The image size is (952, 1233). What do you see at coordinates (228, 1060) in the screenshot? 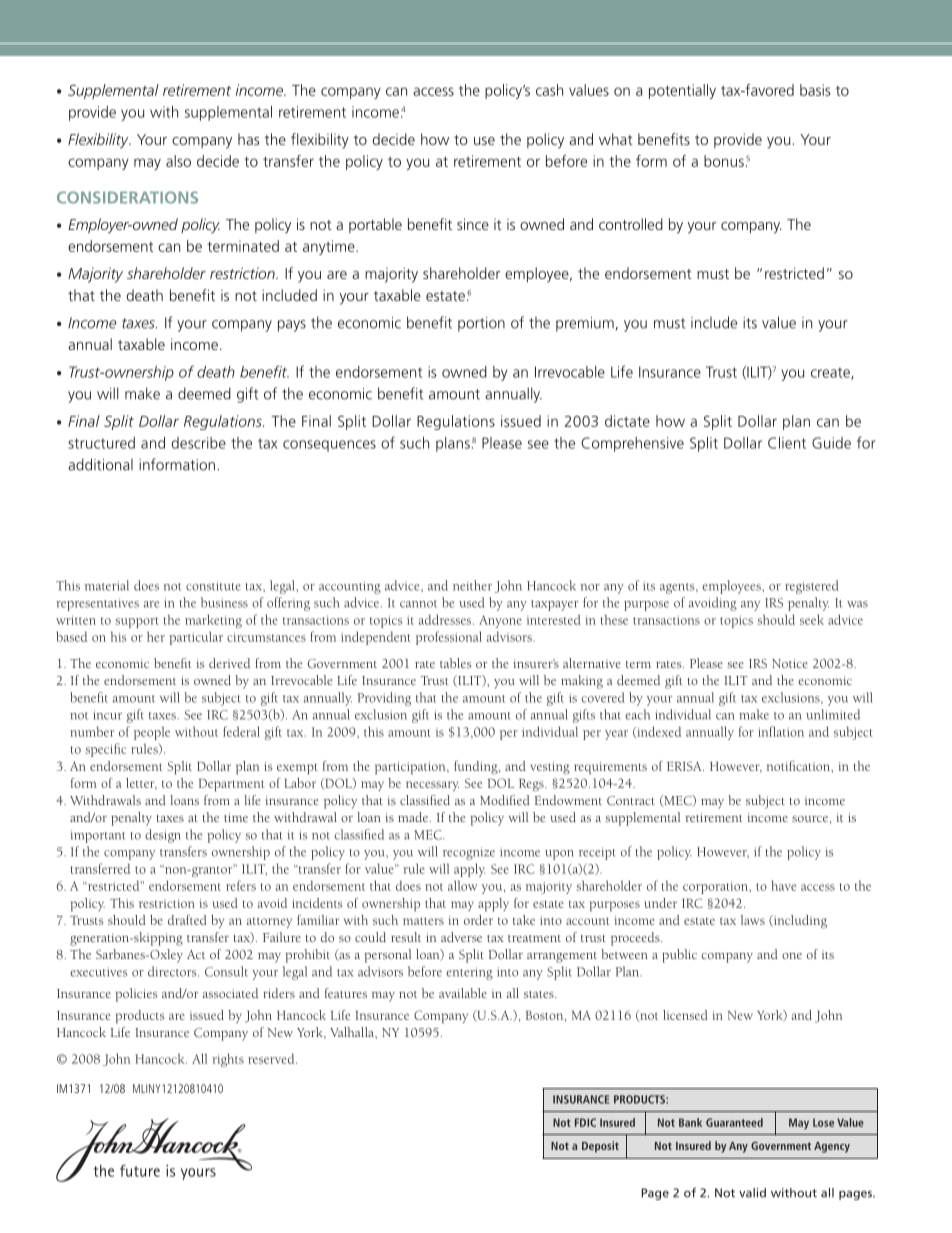
I see `rights` at bounding box center [228, 1060].
